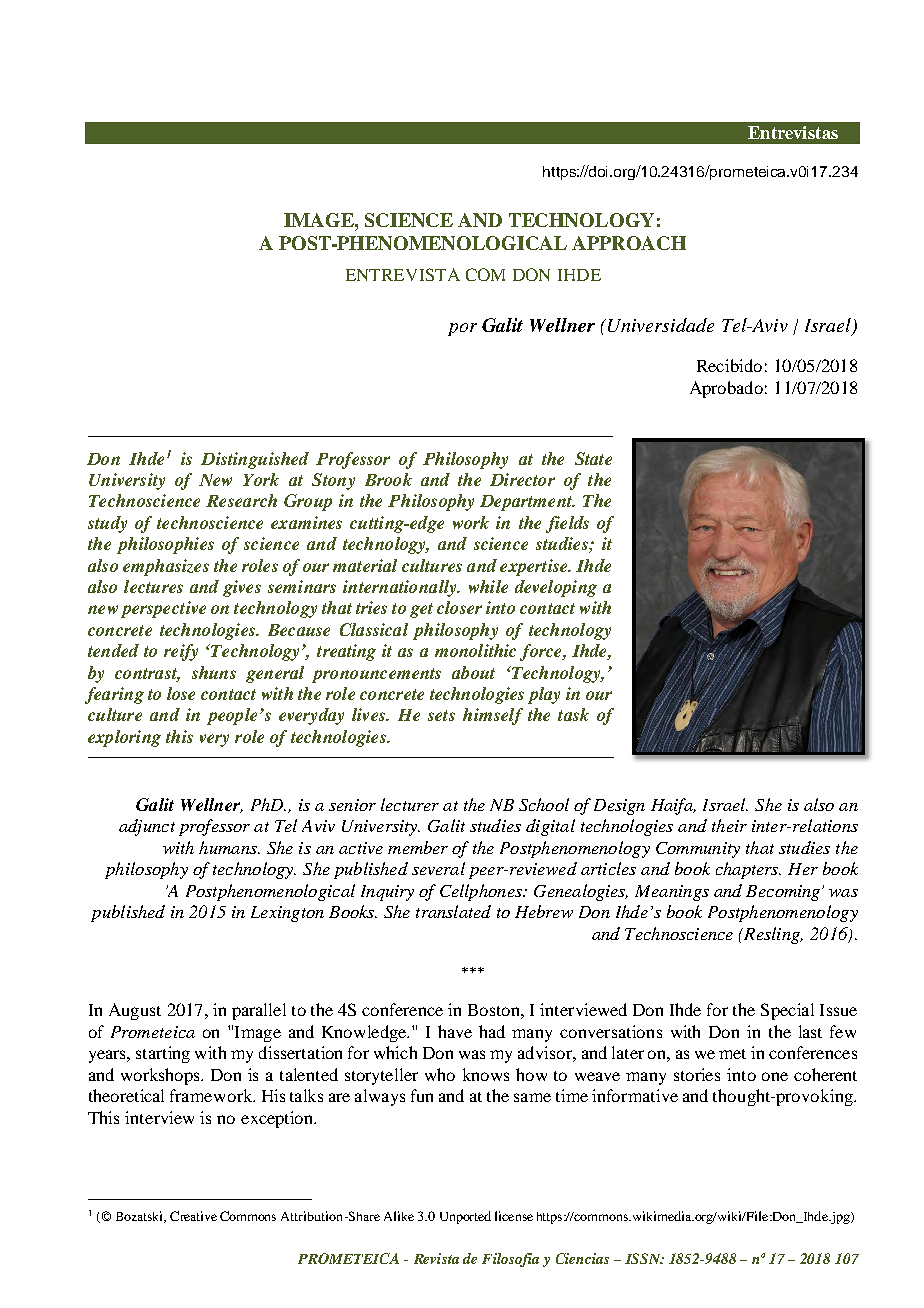 This screenshot has height=1308, width=924. Describe the element at coordinates (729, 825) in the screenshot. I see `their` at that location.
